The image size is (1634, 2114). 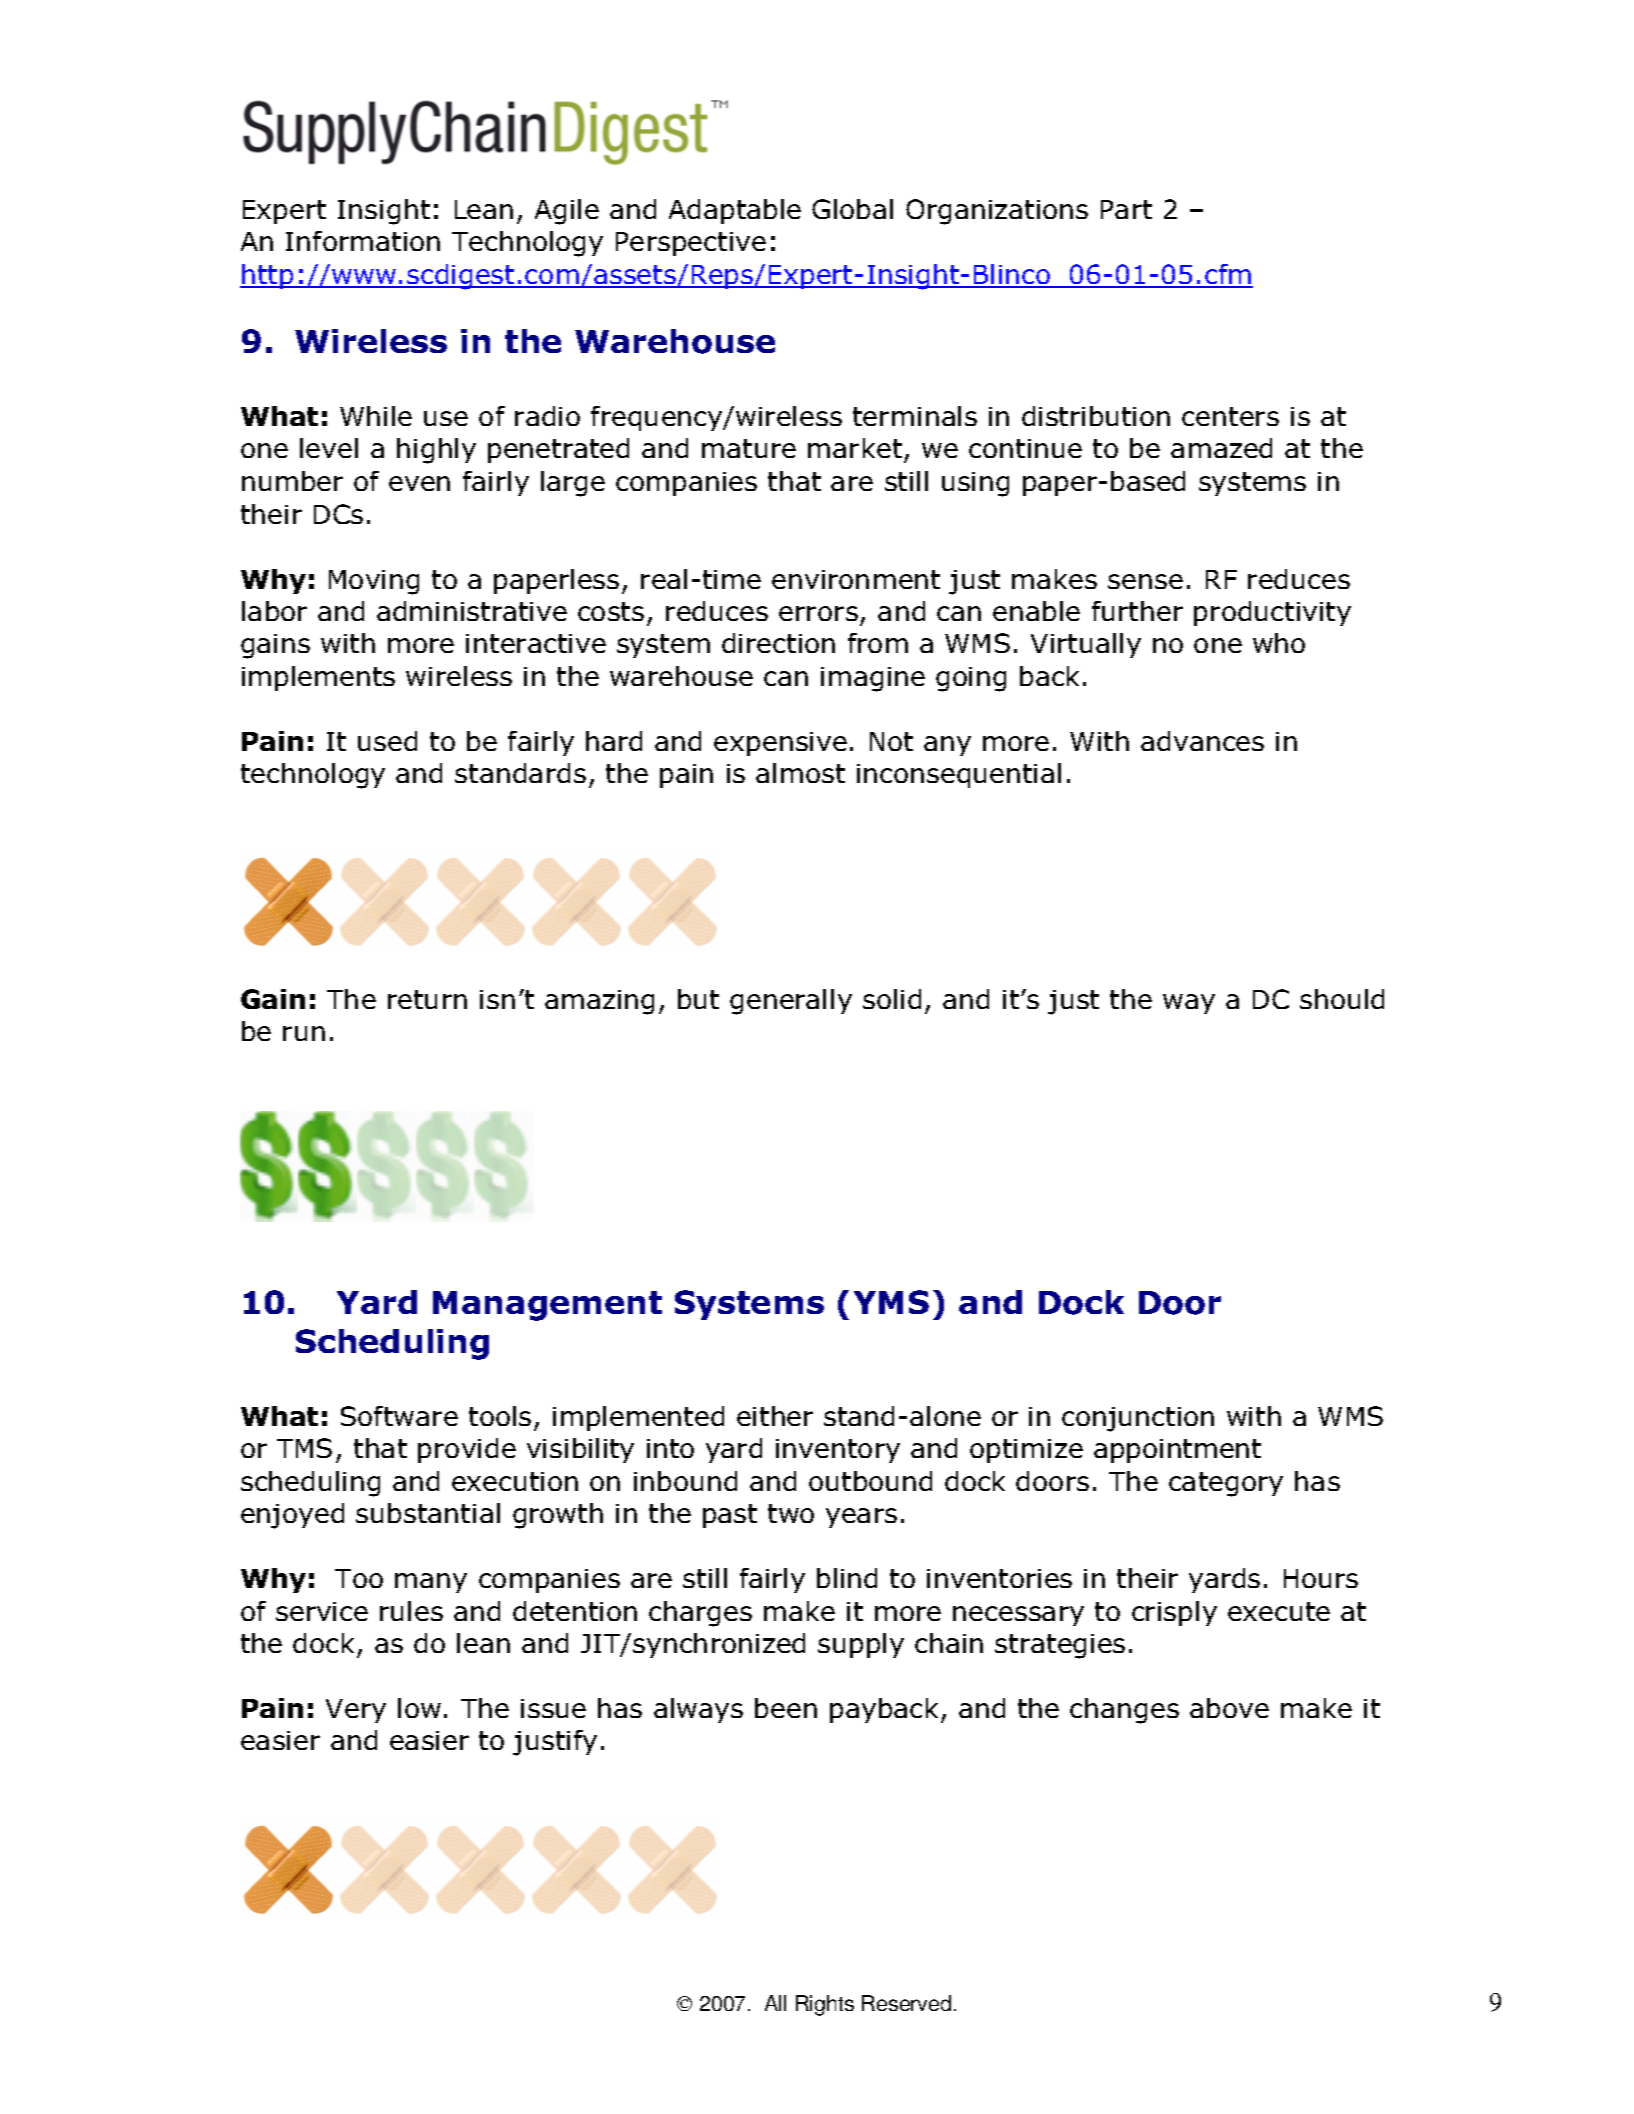 I want to click on two, so click(x=791, y=1513).
